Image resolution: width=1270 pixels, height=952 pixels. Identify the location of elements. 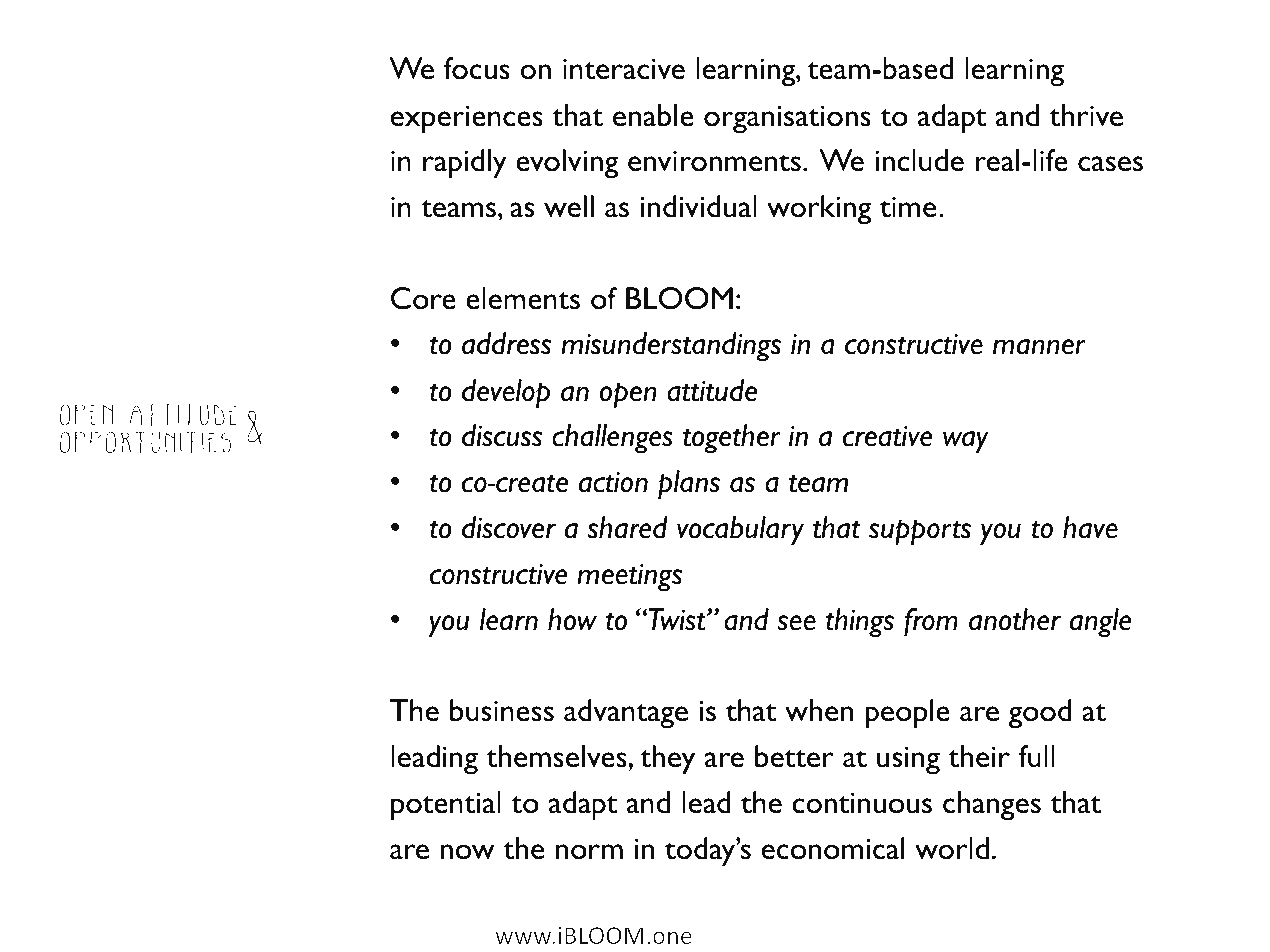
(523, 298).
